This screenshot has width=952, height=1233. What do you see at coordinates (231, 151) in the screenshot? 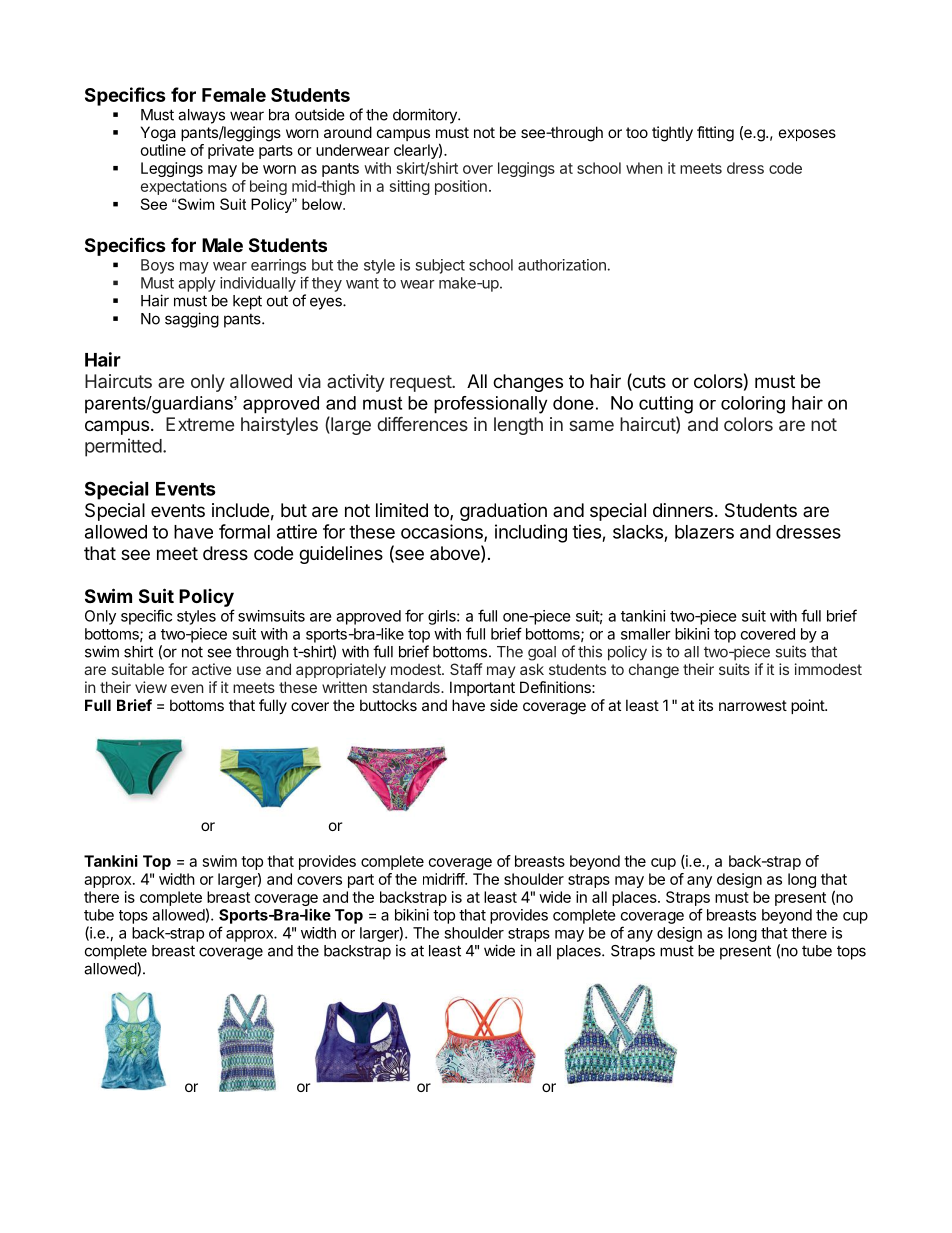
I see `private` at bounding box center [231, 151].
